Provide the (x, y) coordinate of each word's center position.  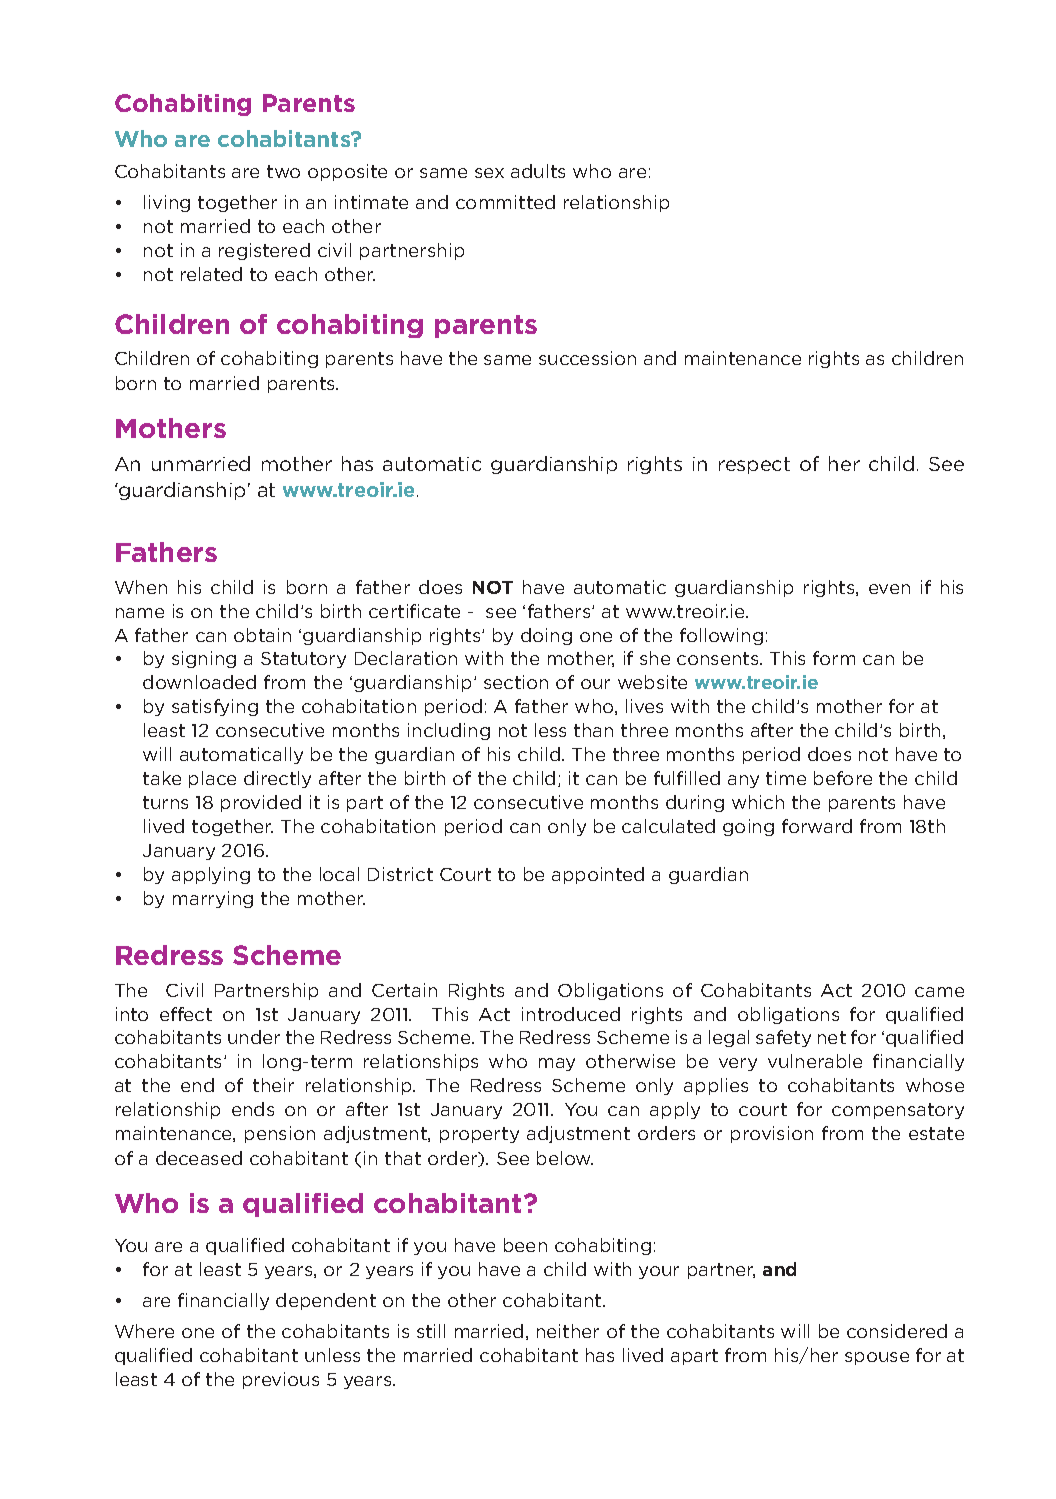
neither (568, 1331)
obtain (262, 635)
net (832, 1037)
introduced (571, 1014)
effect (186, 1014)
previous (281, 1380)
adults (538, 171)
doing (546, 636)
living (167, 203)
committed (505, 202)
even (889, 589)
